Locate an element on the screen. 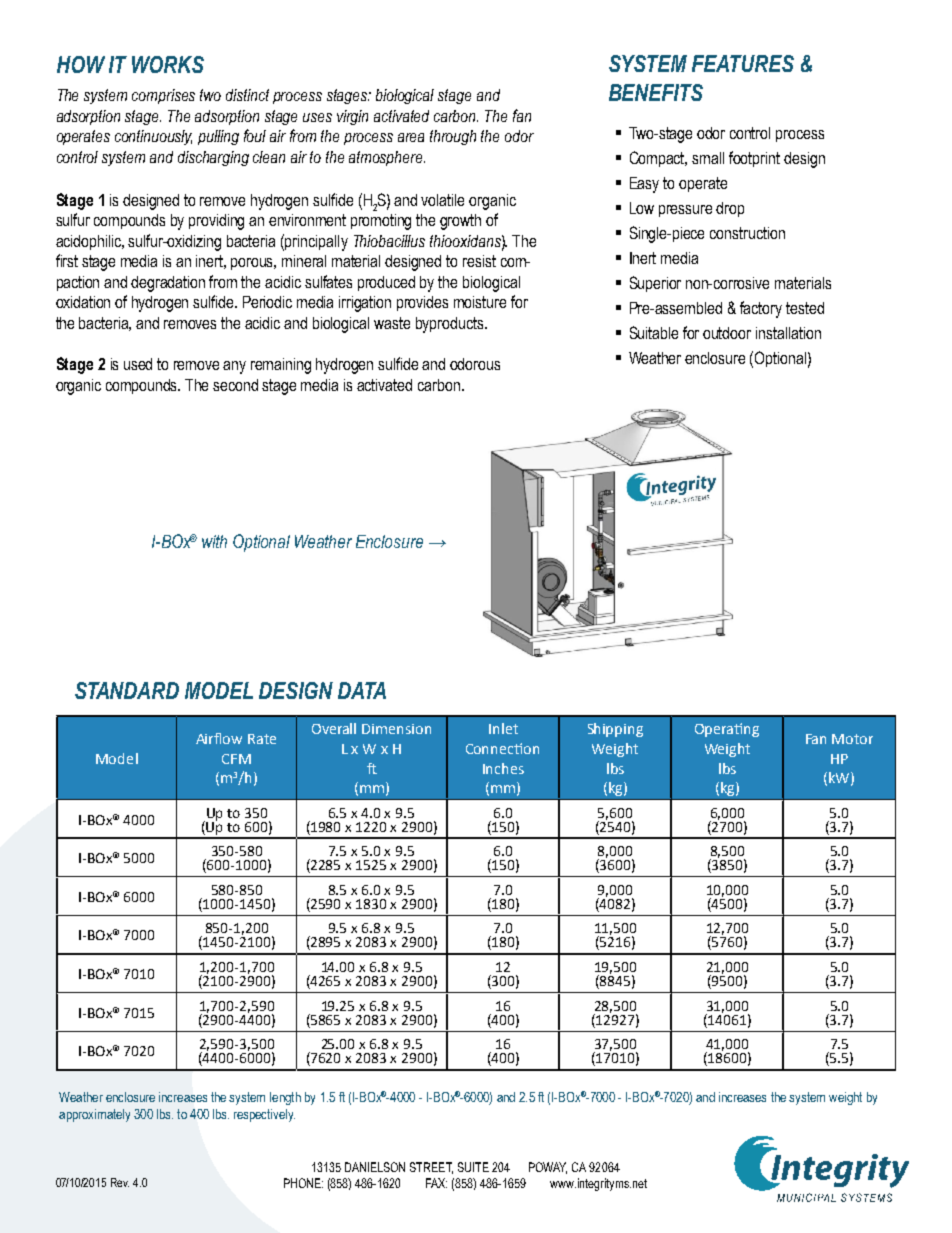  SUITE is located at coordinates (473, 1167).
